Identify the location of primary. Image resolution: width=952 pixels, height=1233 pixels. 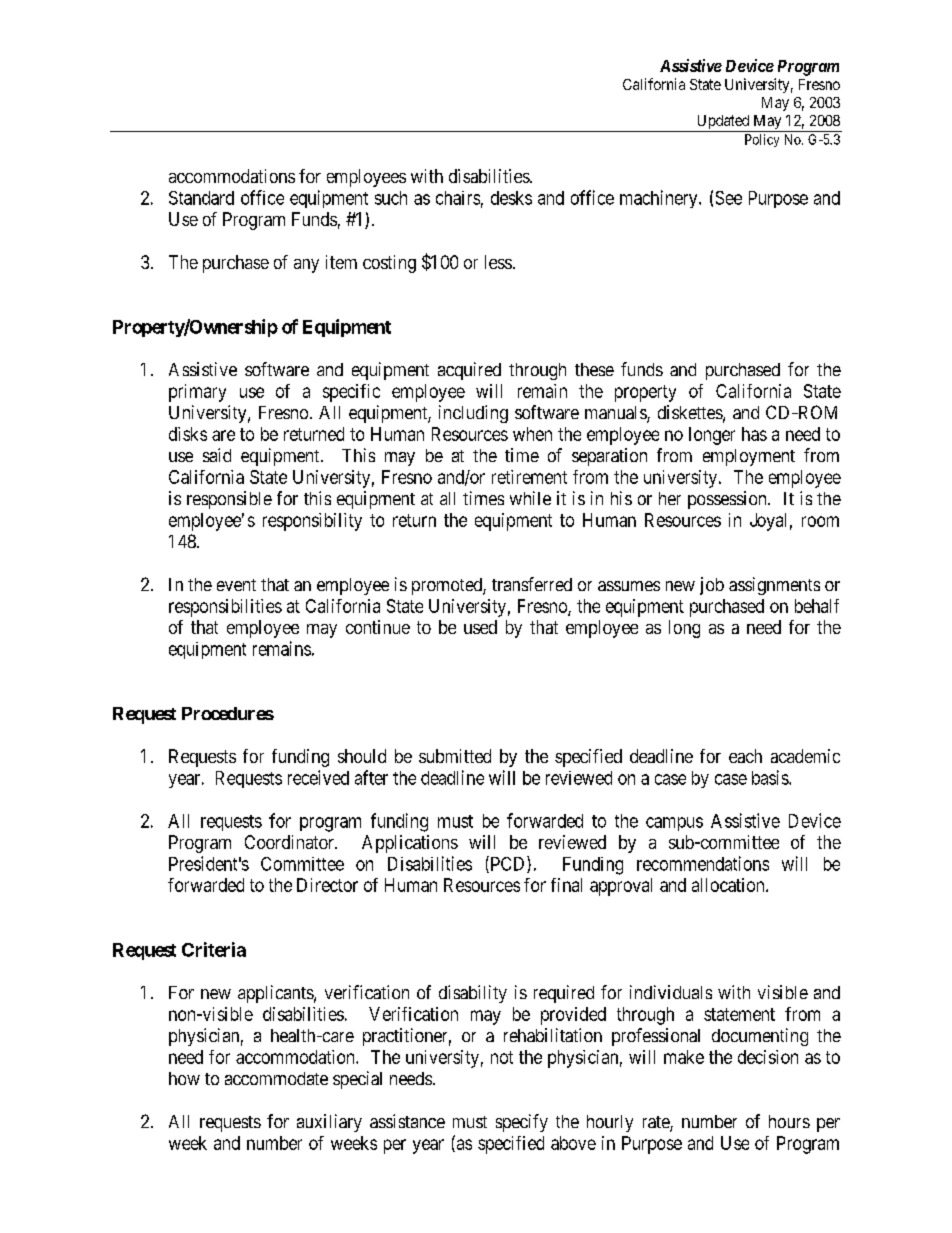
(197, 393).
